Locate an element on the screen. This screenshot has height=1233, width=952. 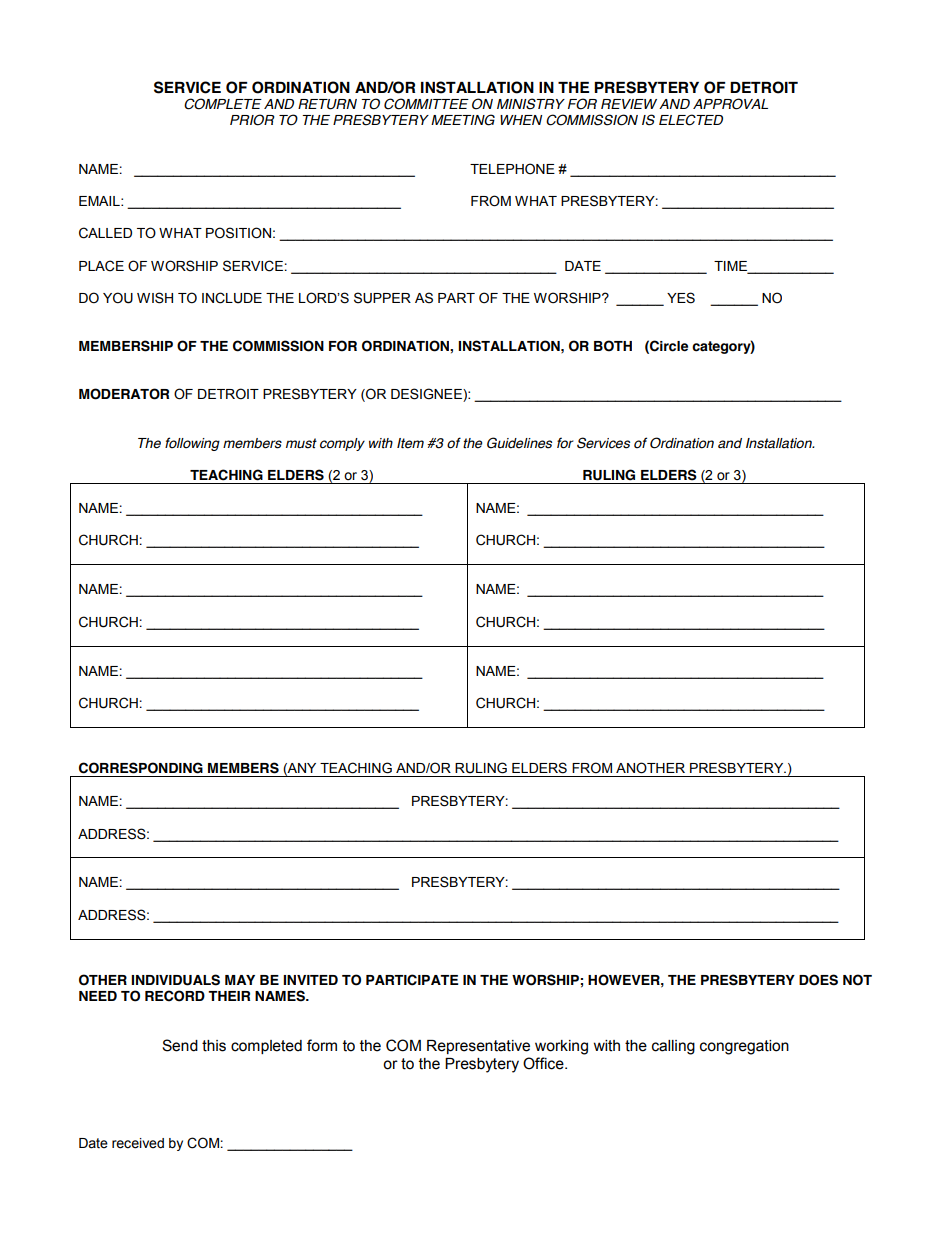
PRIOR is located at coordinates (252, 120).
